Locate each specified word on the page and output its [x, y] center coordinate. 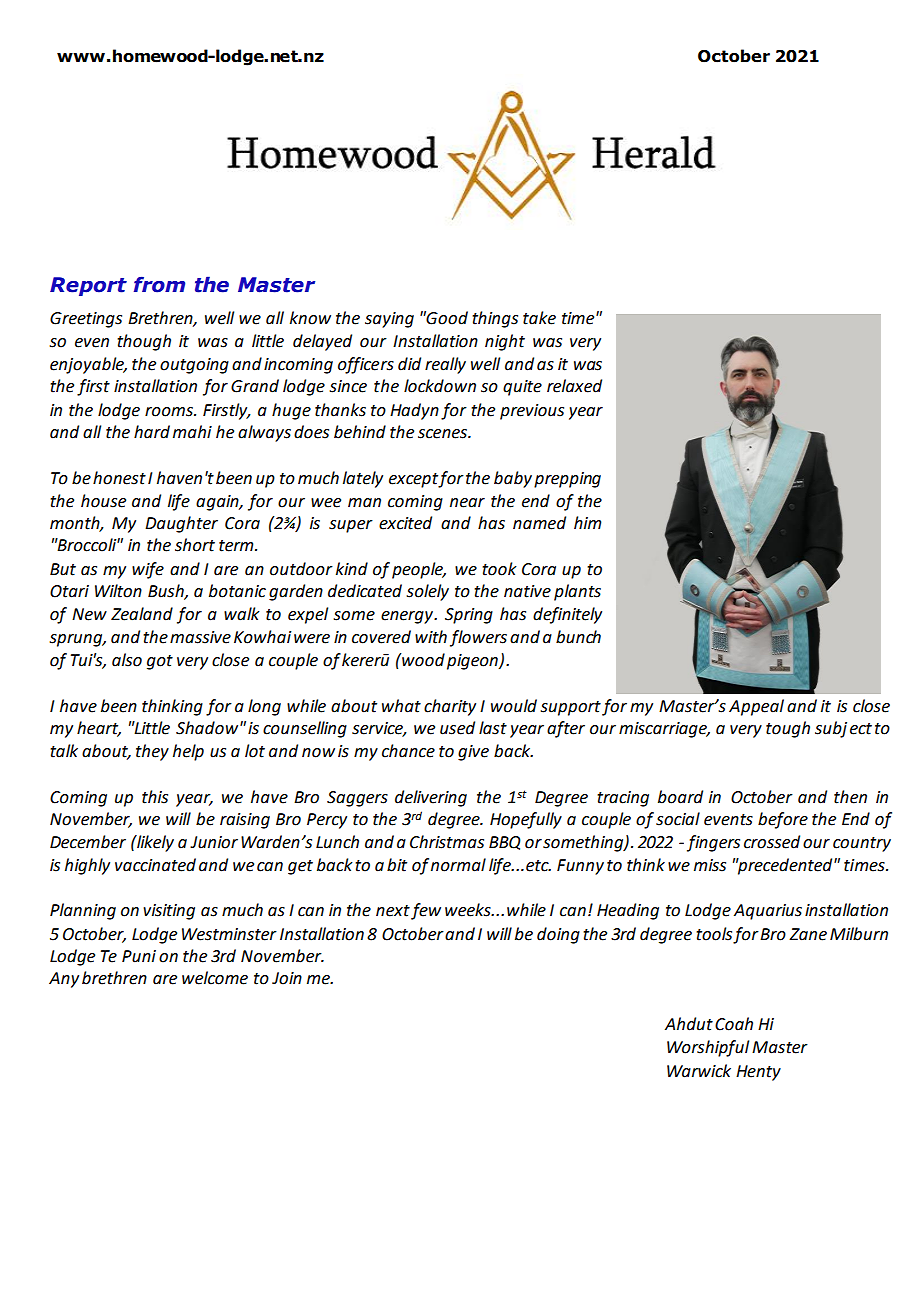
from [159, 284]
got [160, 662]
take [539, 318]
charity [450, 707]
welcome [215, 978]
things [495, 319]
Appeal [756, 707]
